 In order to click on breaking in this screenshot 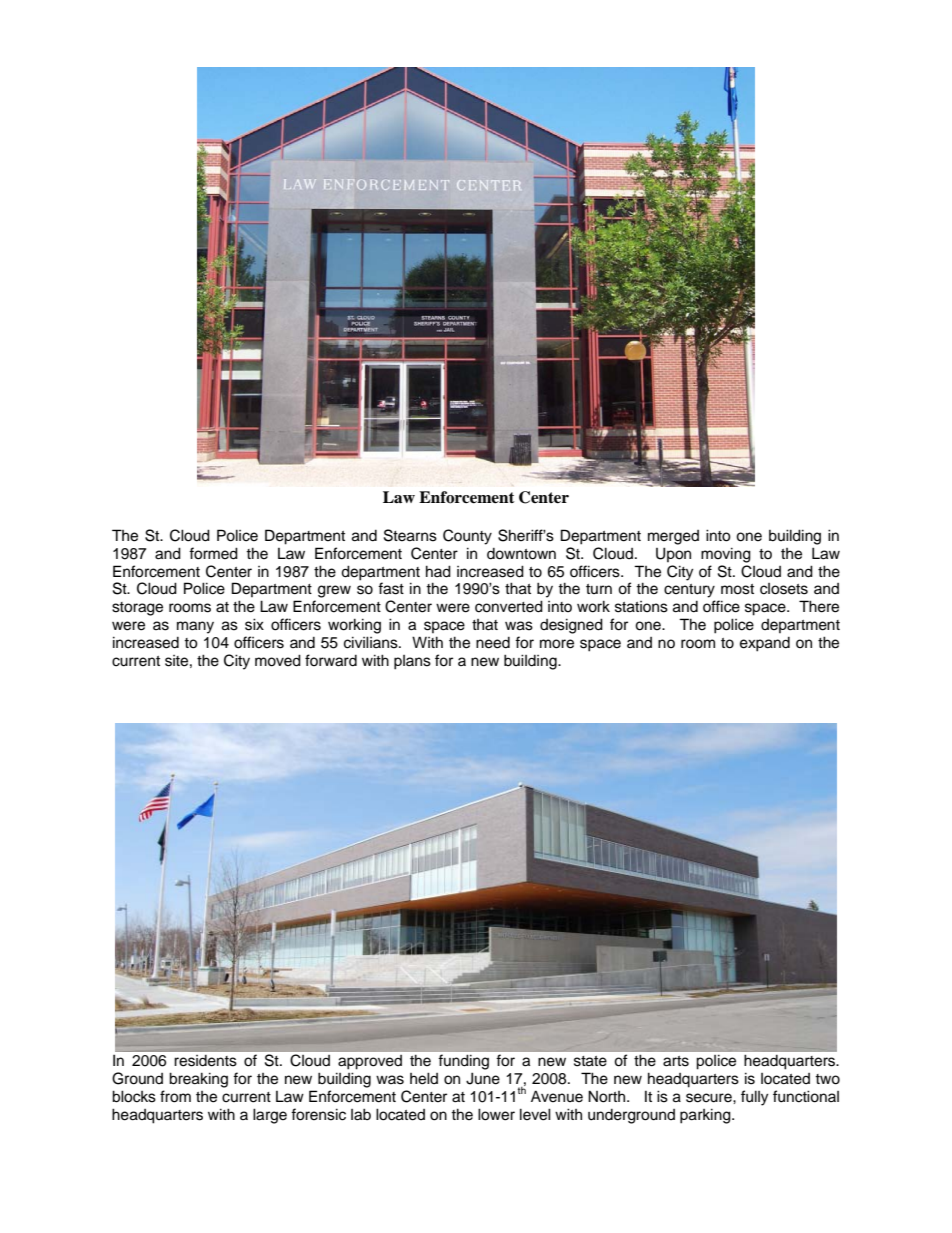, I will do `click(198, 1080)`.
